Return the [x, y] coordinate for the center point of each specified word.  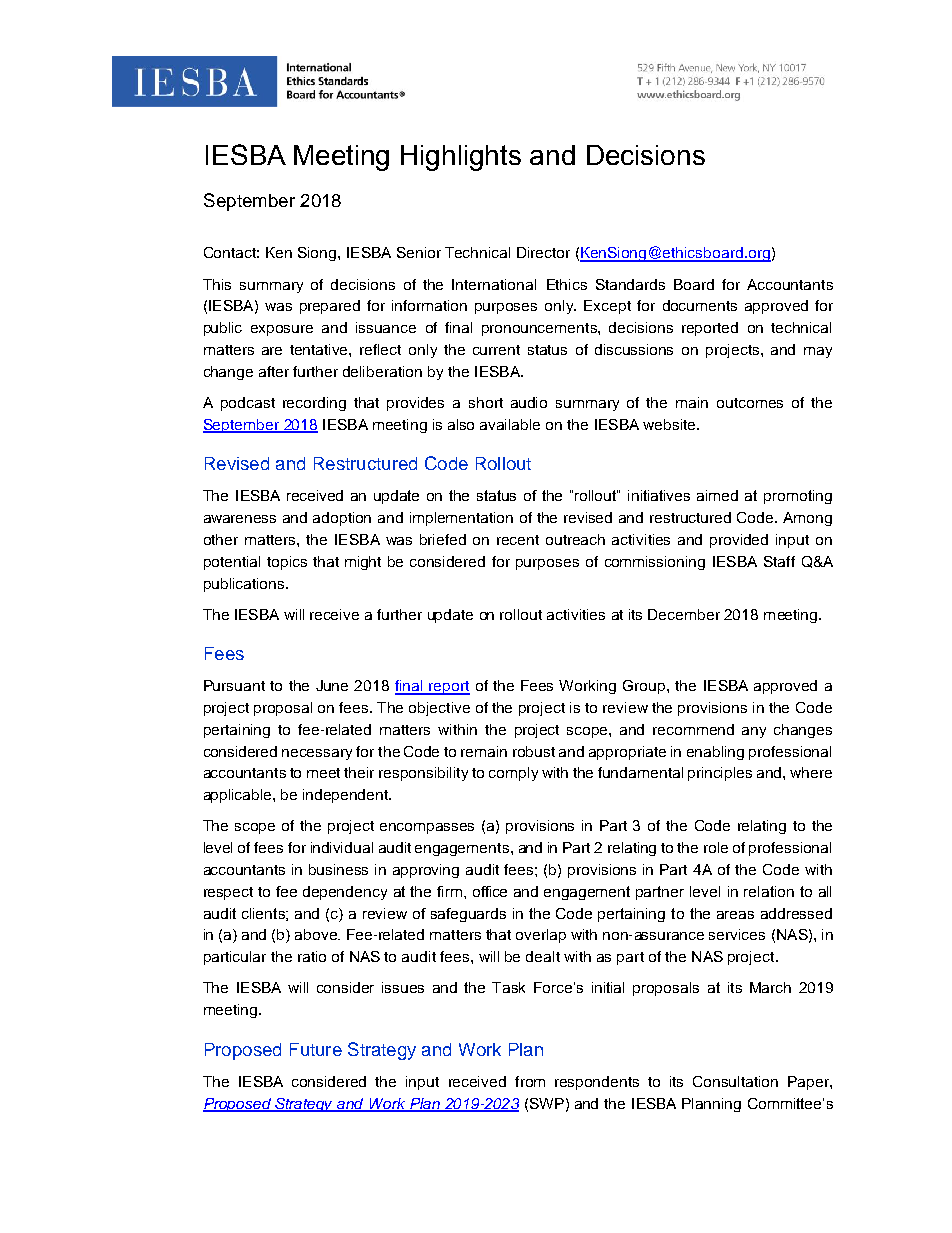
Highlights [461, 158]
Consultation [735, 1081]
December [684, 614]
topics [287, 563]
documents [700, 305]
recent [518, 540]
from [530, 1081]
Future [316, 1049]
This [217, 284]
